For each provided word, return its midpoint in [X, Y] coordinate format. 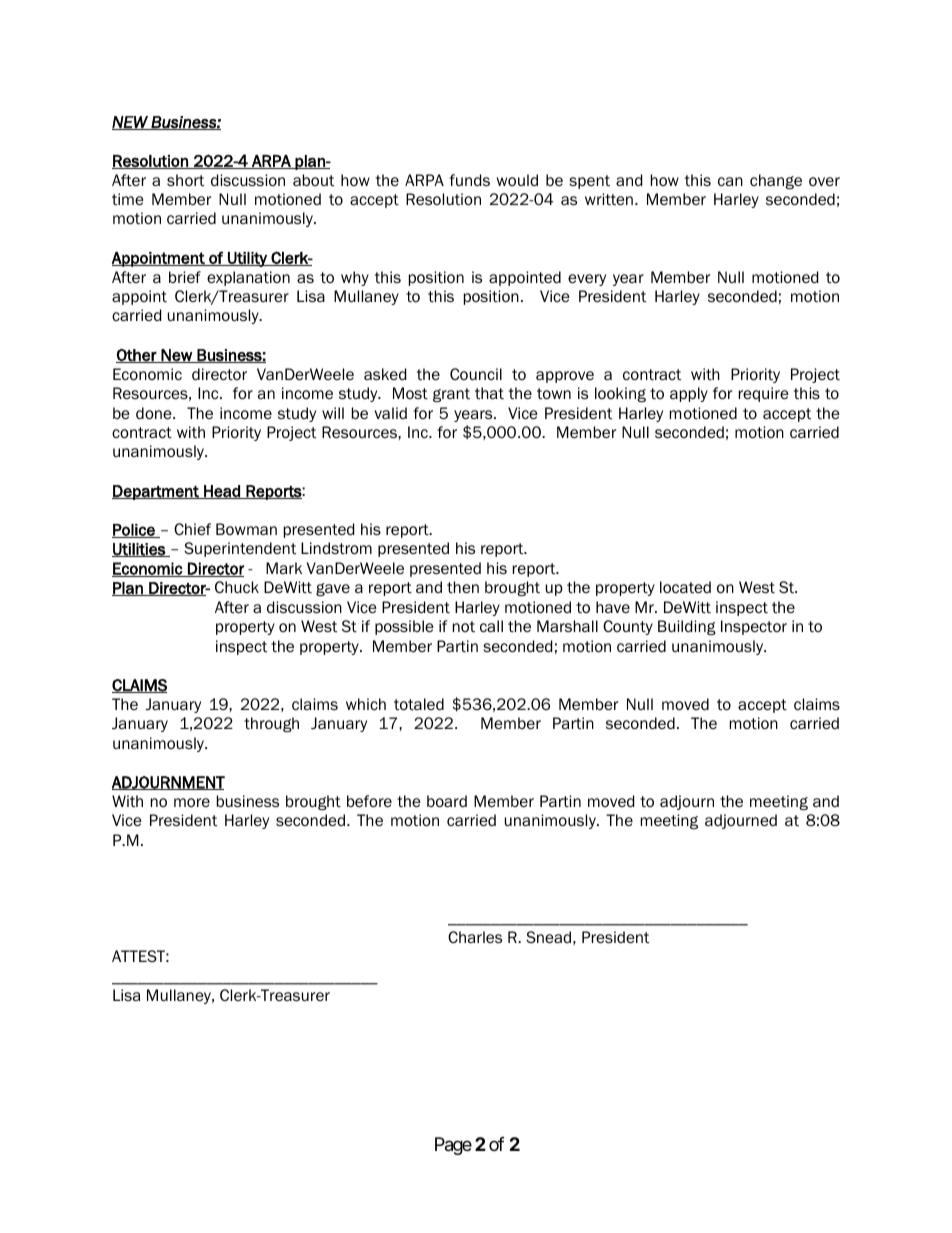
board [447, 801]
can [730, 181]
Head [222, 492]
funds [469, 180]
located [685, 587]
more [192, 802]
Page [453, 1146]
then [463, 587]
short [185, 180]
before [369, 801]
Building [687, 627]
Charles [475, 937]
